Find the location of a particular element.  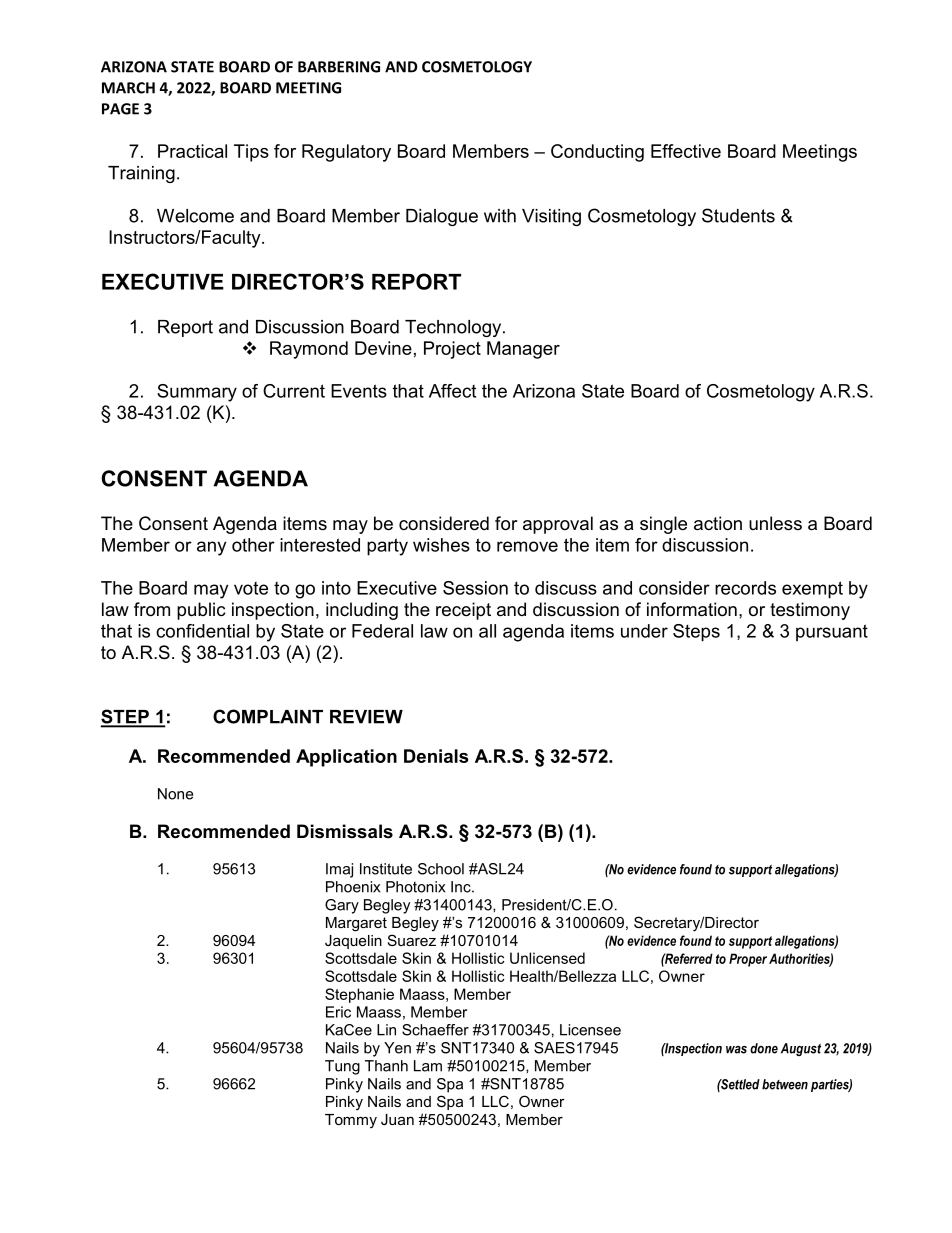

Effective is located at coordinates (686, 151).
